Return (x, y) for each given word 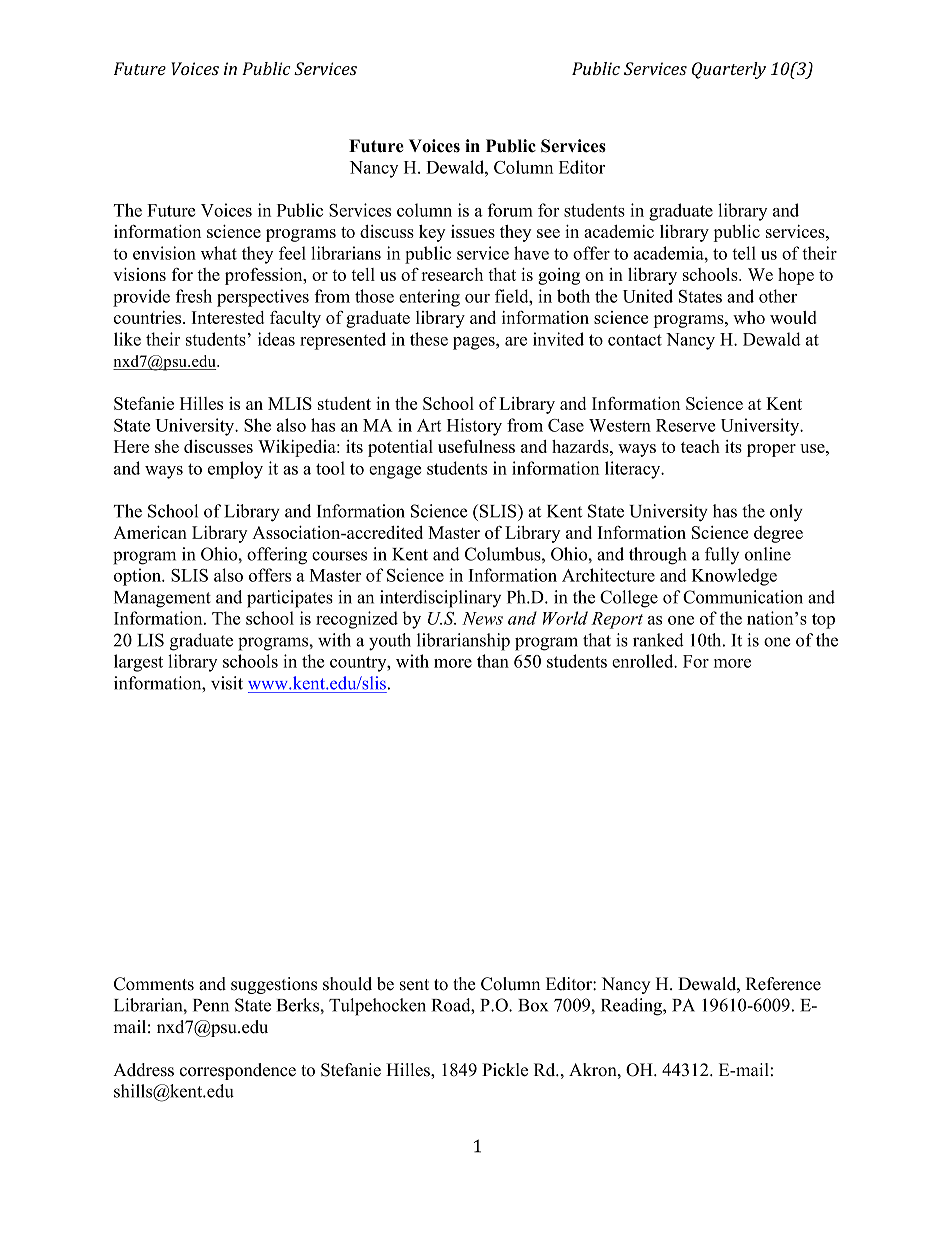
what (219, 253)
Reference (783, 984)
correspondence (238, 1071)
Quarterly (729, 70)
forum (510, 210)
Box (533, 1005)
